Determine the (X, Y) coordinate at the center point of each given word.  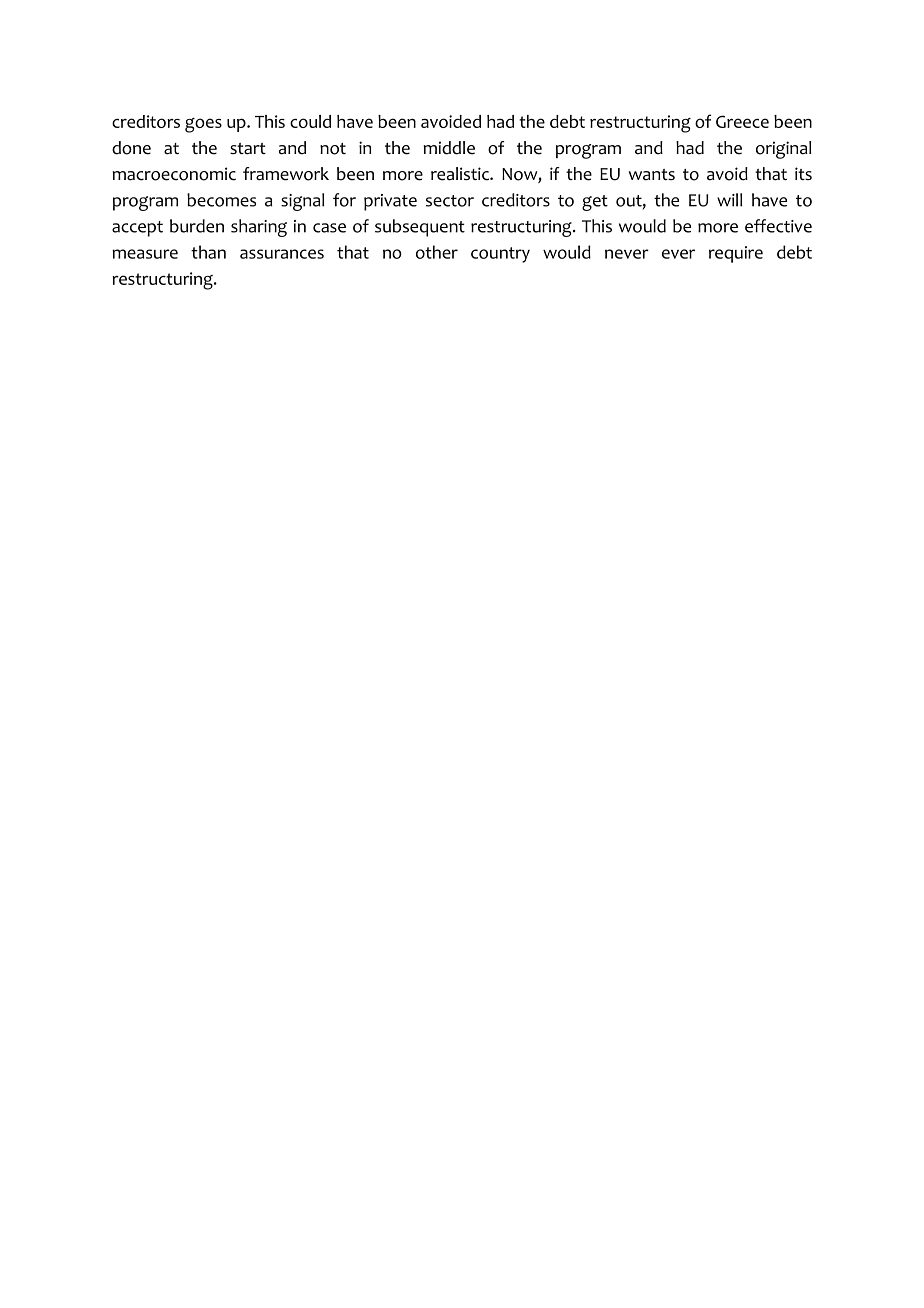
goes (203, 125)
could (310, 121)
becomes (221, 200)
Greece (742, 121)
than (208, 252)
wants (652, 175)
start (248, 149)
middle (449, 148)
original (783, 150)
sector (450, 201)
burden (197, 226)
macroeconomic (174, 174)
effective (778, 226)
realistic (461, 174)
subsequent (420, 228)
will (729, 200)
